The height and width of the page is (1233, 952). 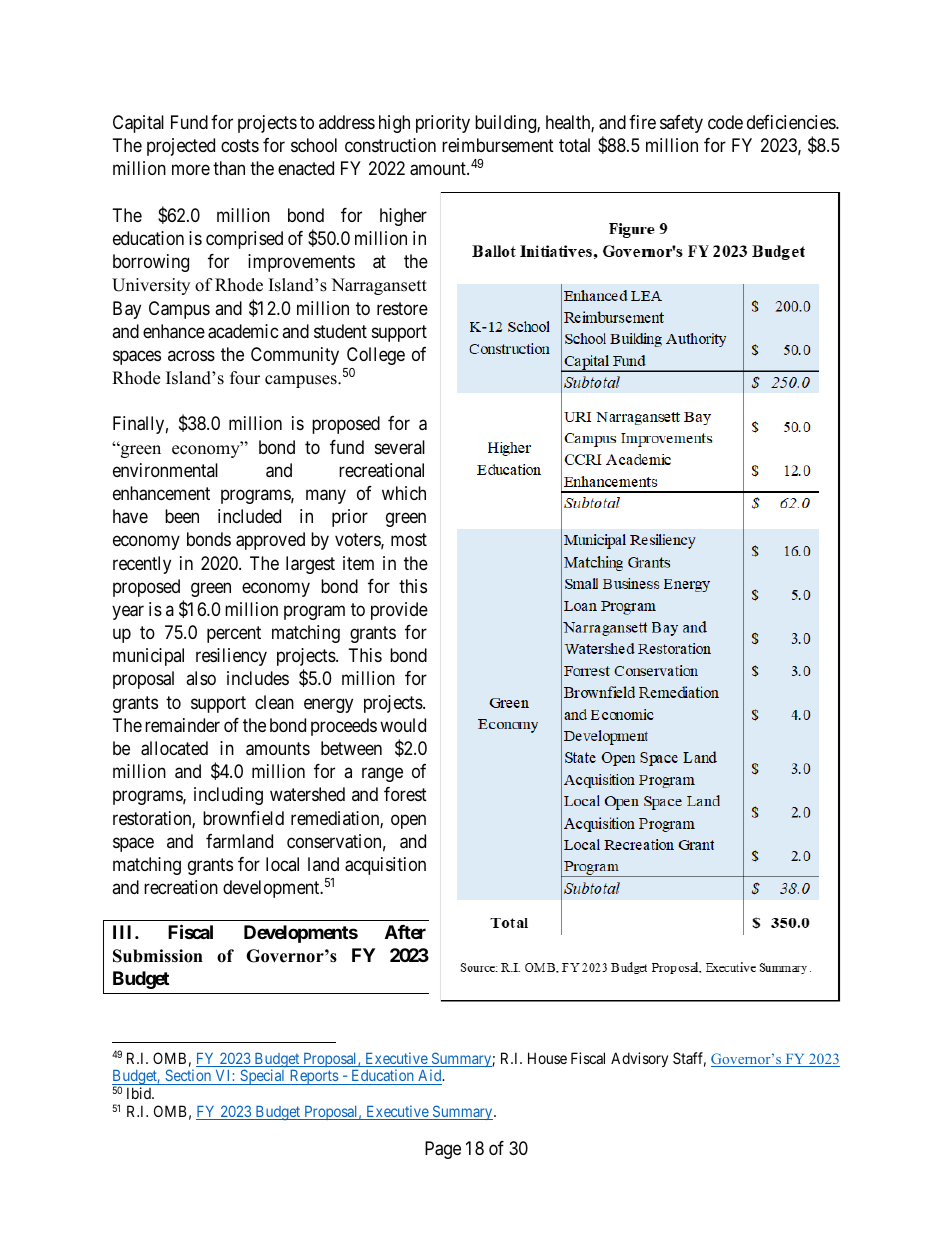 I want to click on percent, so click(x=234, y=634).
